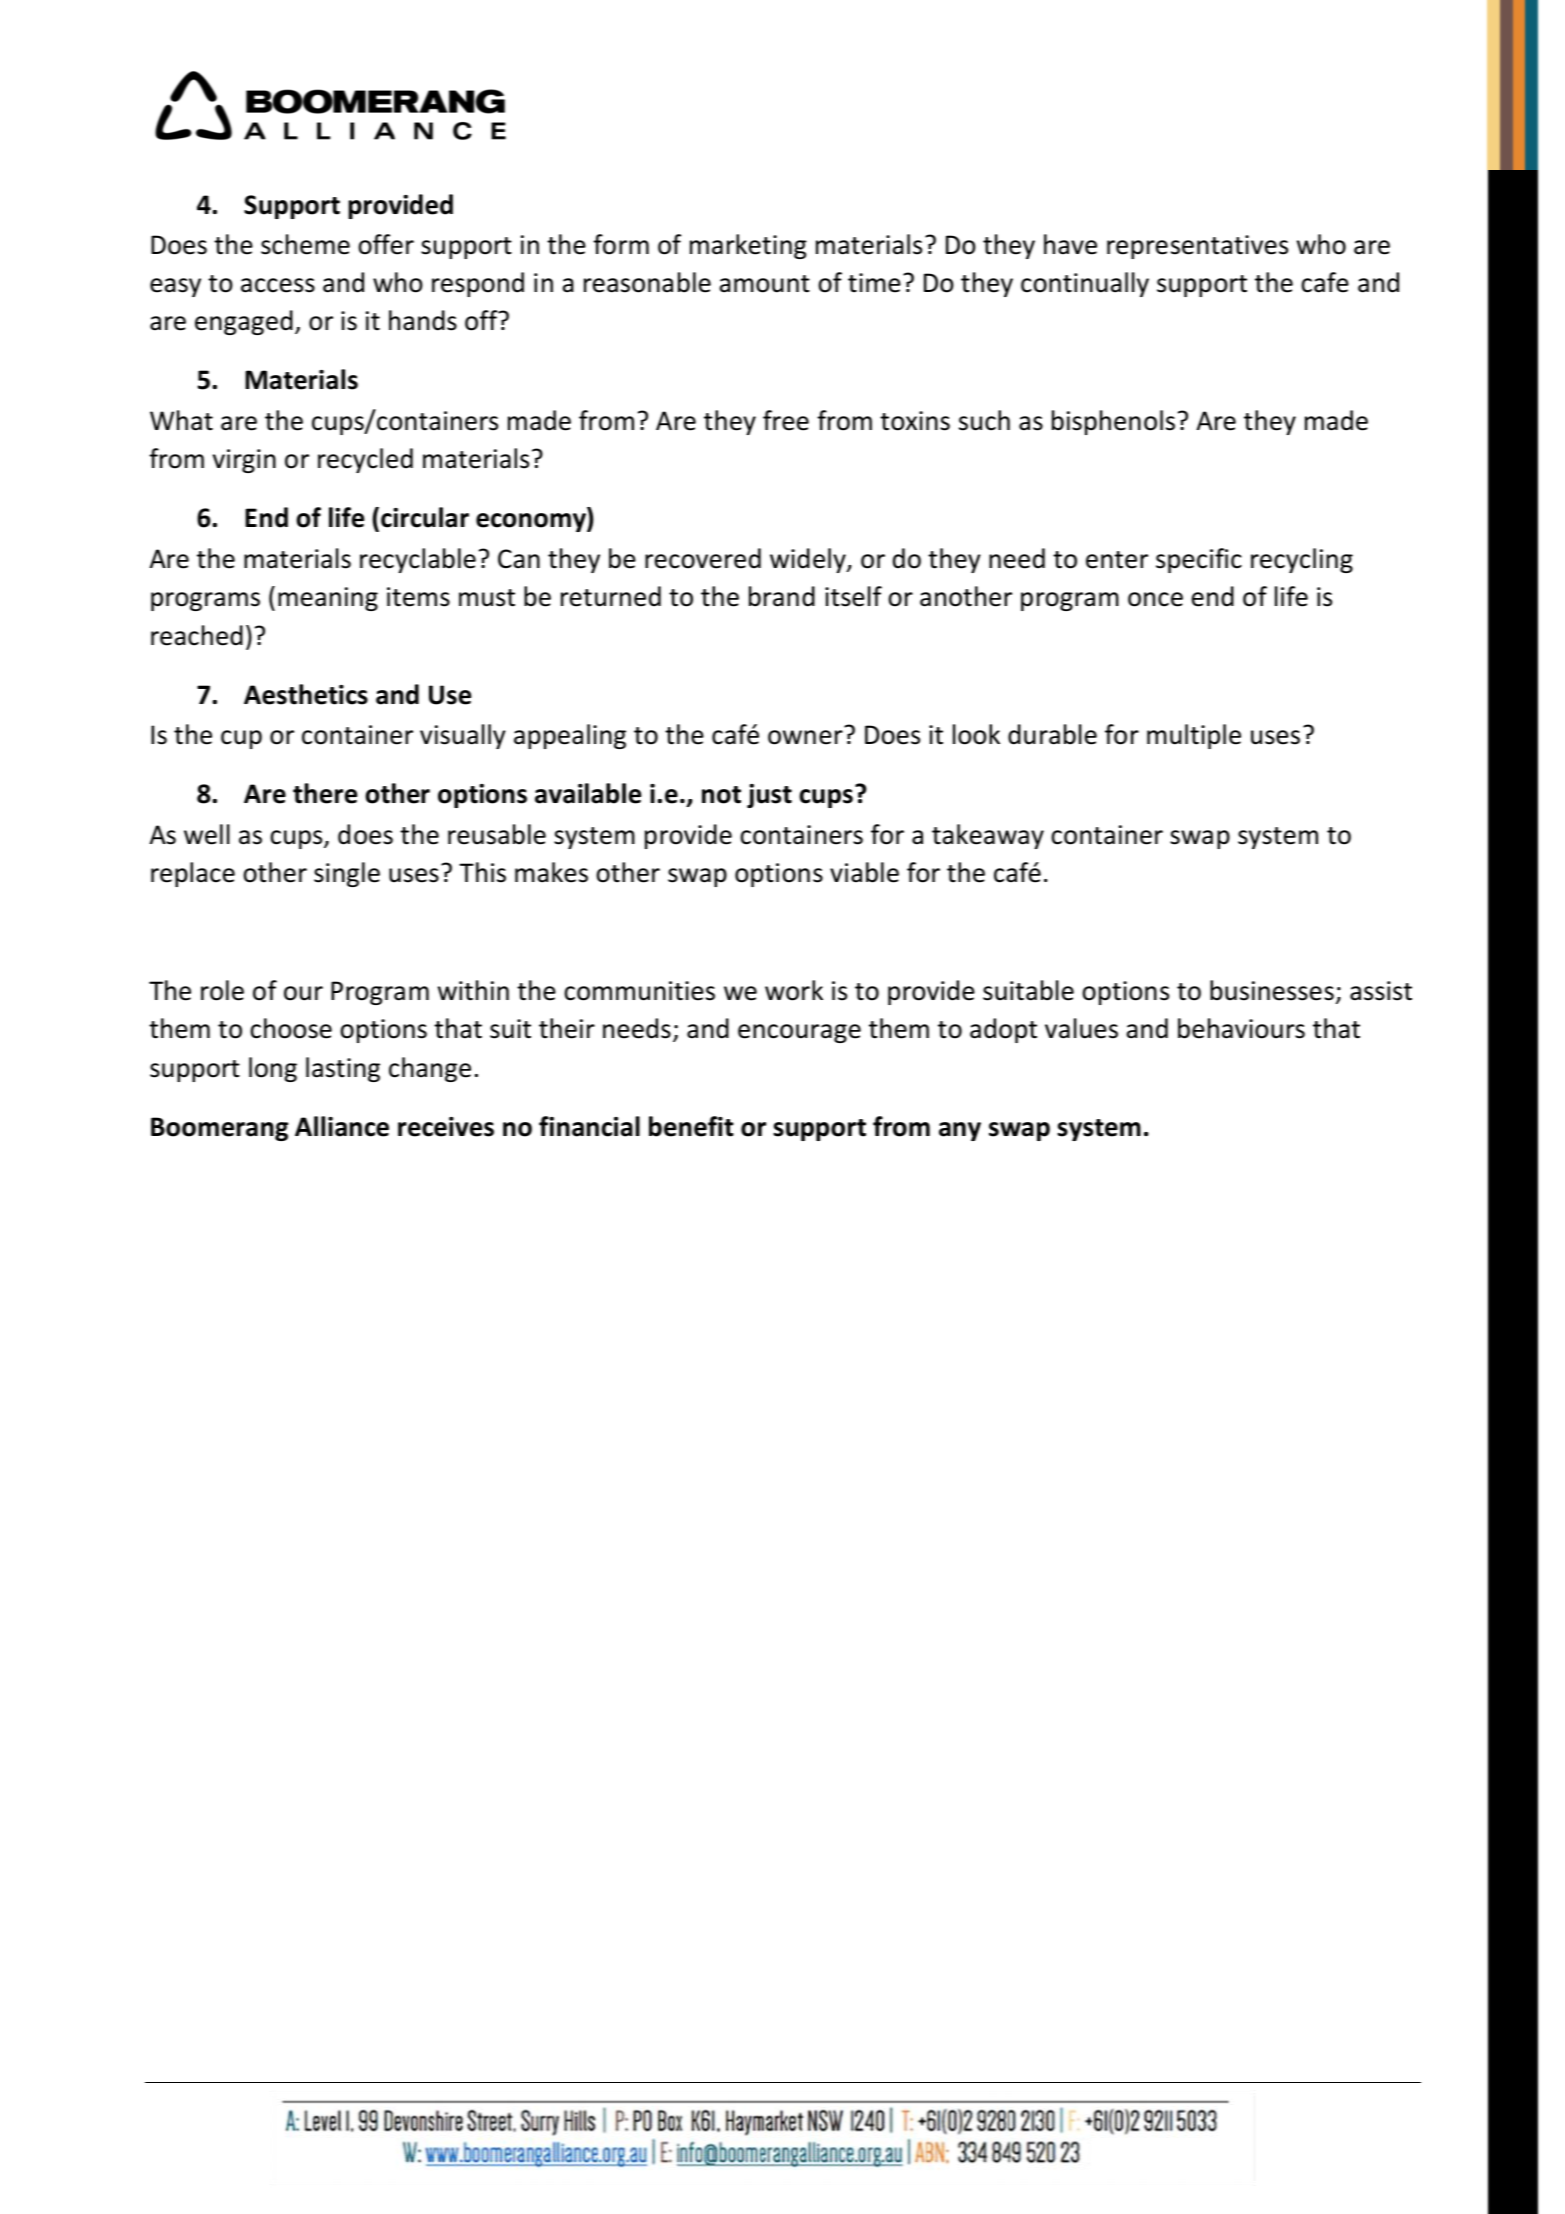  What do you see at coordinates (222, 990) in the document?
I see `role` at bounding box center [222, 990].
